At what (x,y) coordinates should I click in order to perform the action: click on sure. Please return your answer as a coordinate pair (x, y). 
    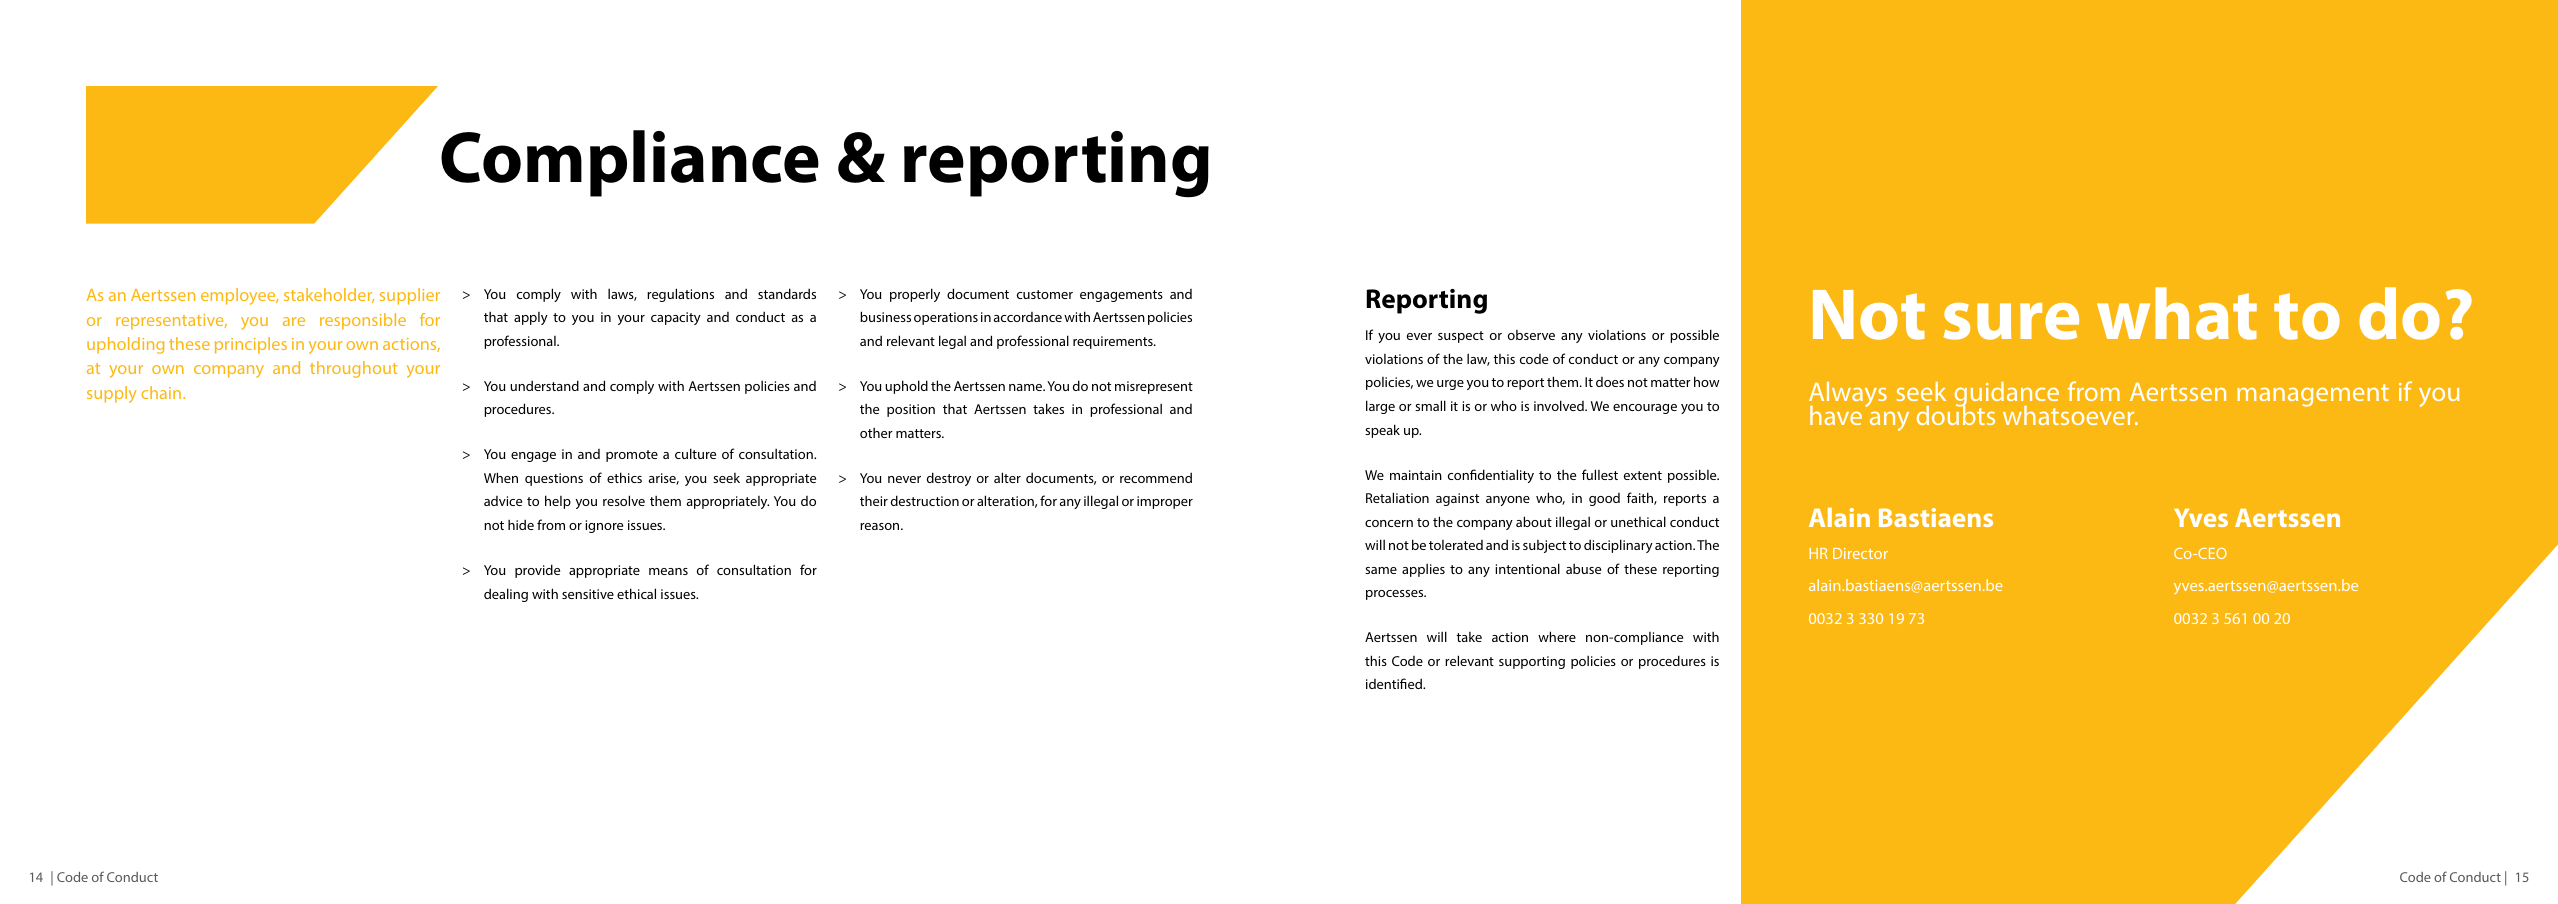
    Looking at the image, I should click on (2011, 321).
